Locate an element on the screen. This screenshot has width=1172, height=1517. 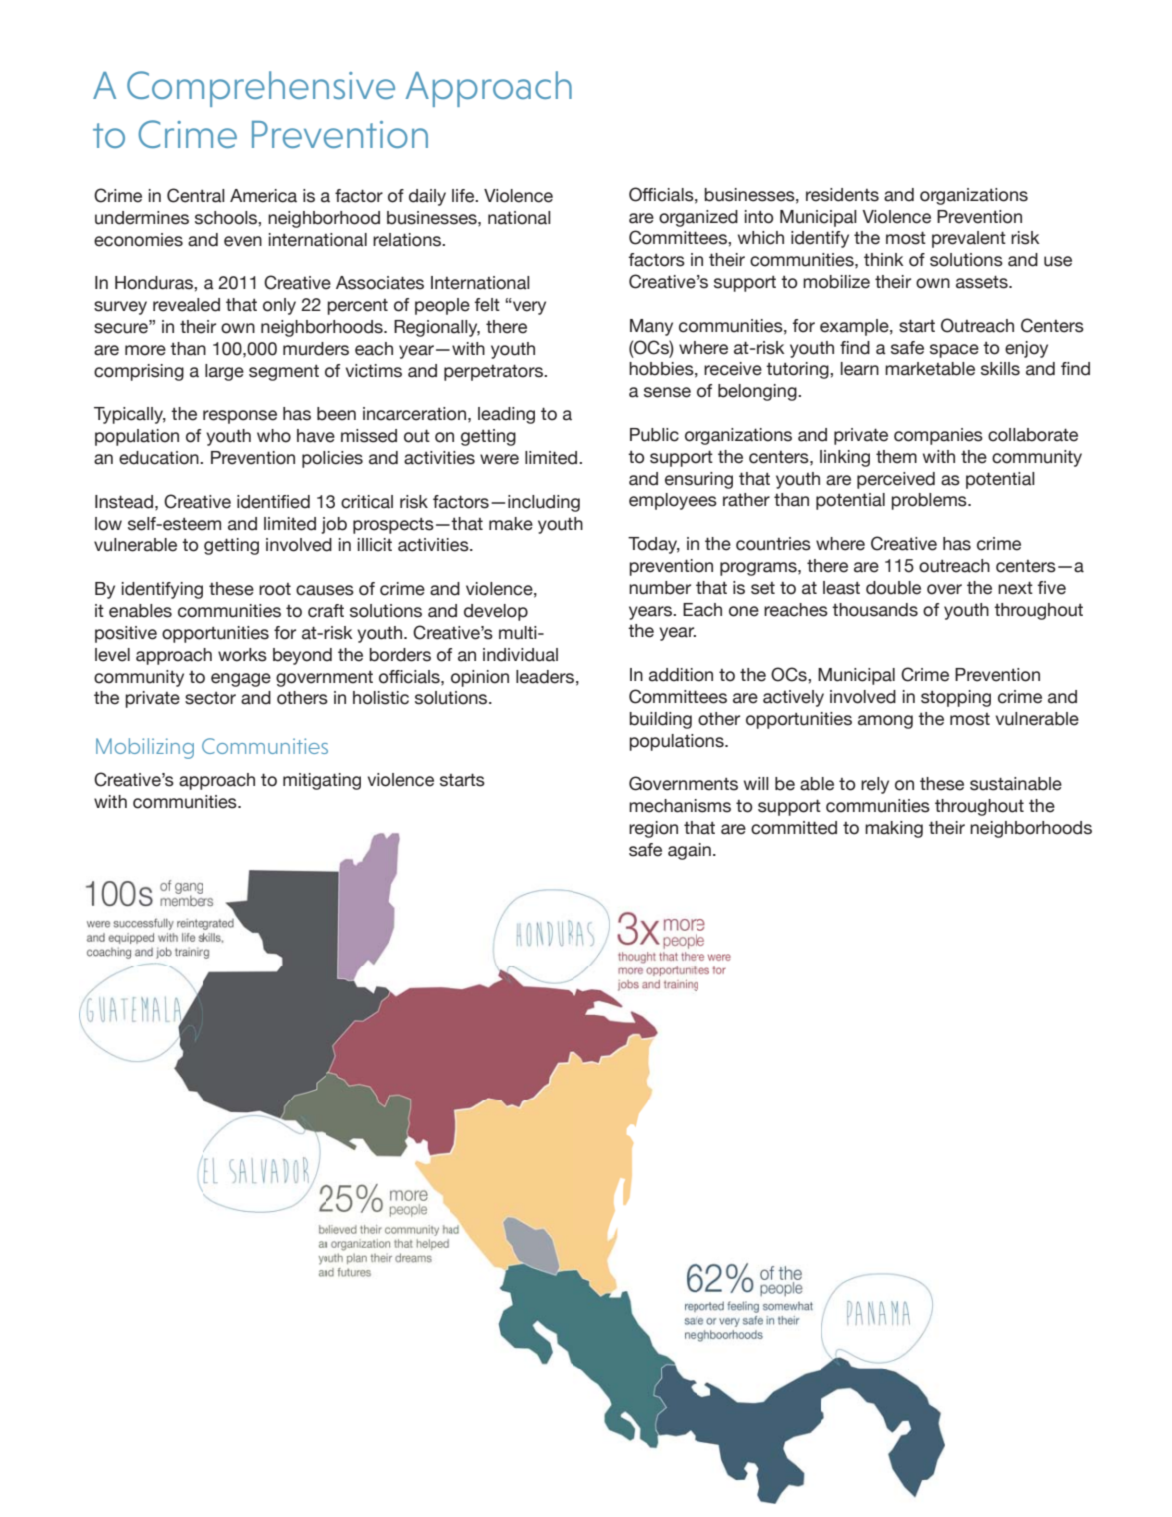
individual is located at coordinates (520, 655).
